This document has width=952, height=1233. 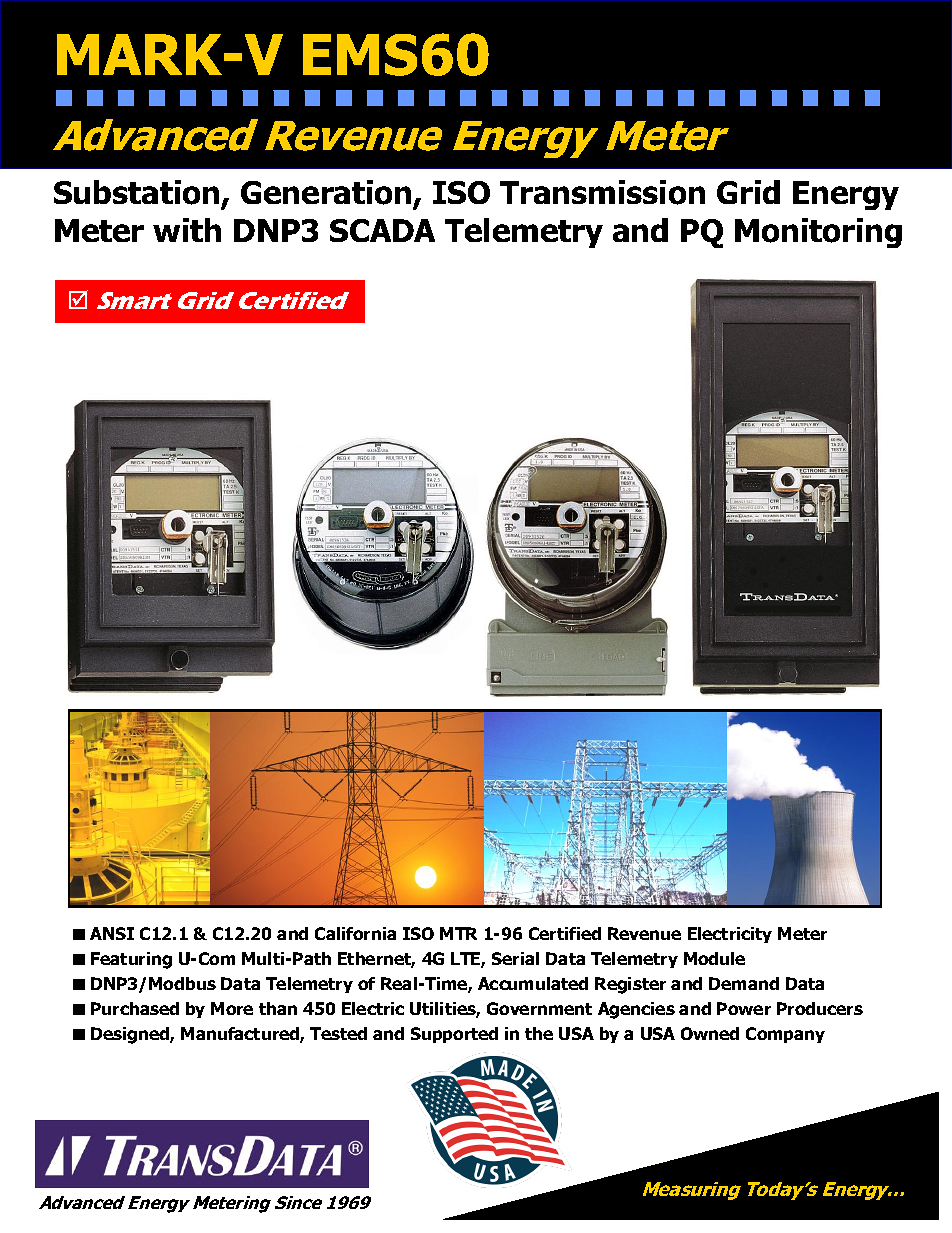 I want to click on SCADA, so click(x=382, y=230).
